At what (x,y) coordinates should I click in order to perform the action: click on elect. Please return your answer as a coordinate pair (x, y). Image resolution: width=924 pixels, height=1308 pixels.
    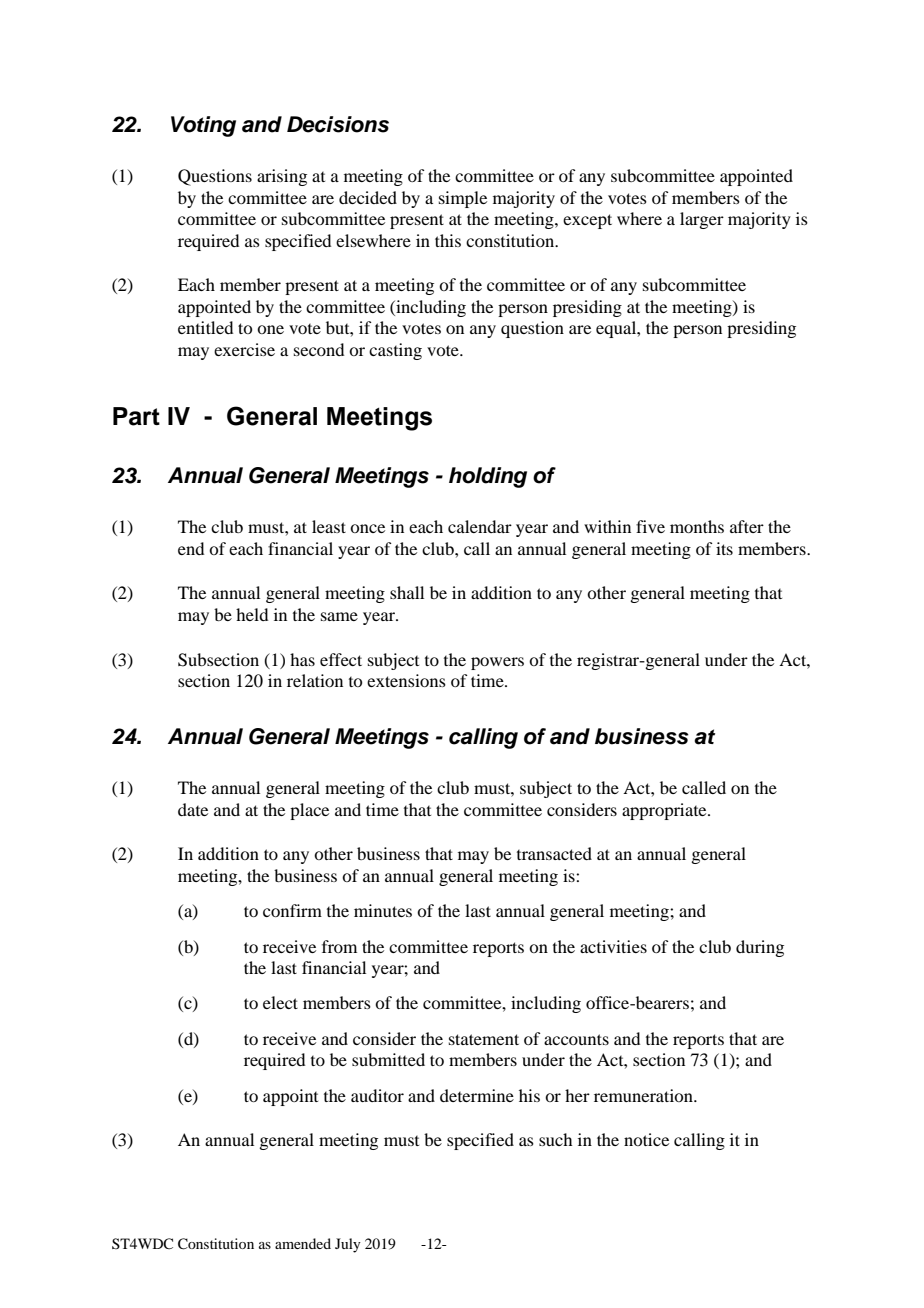
    Looking at the image, I should click on (280, 1002).
